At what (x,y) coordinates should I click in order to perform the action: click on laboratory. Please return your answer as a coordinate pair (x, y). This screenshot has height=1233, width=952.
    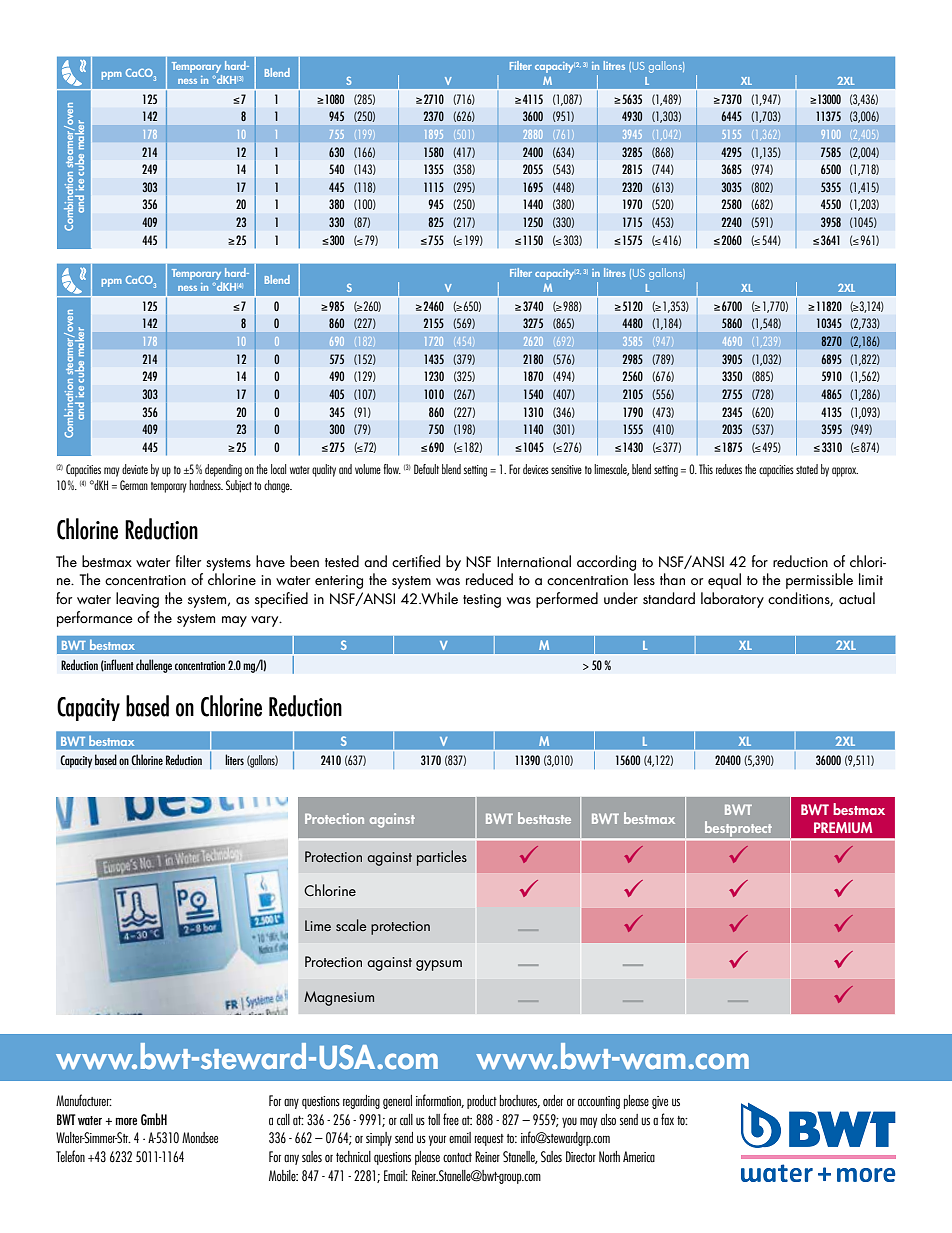
    Looking at the image, I should click on (732, 600).
